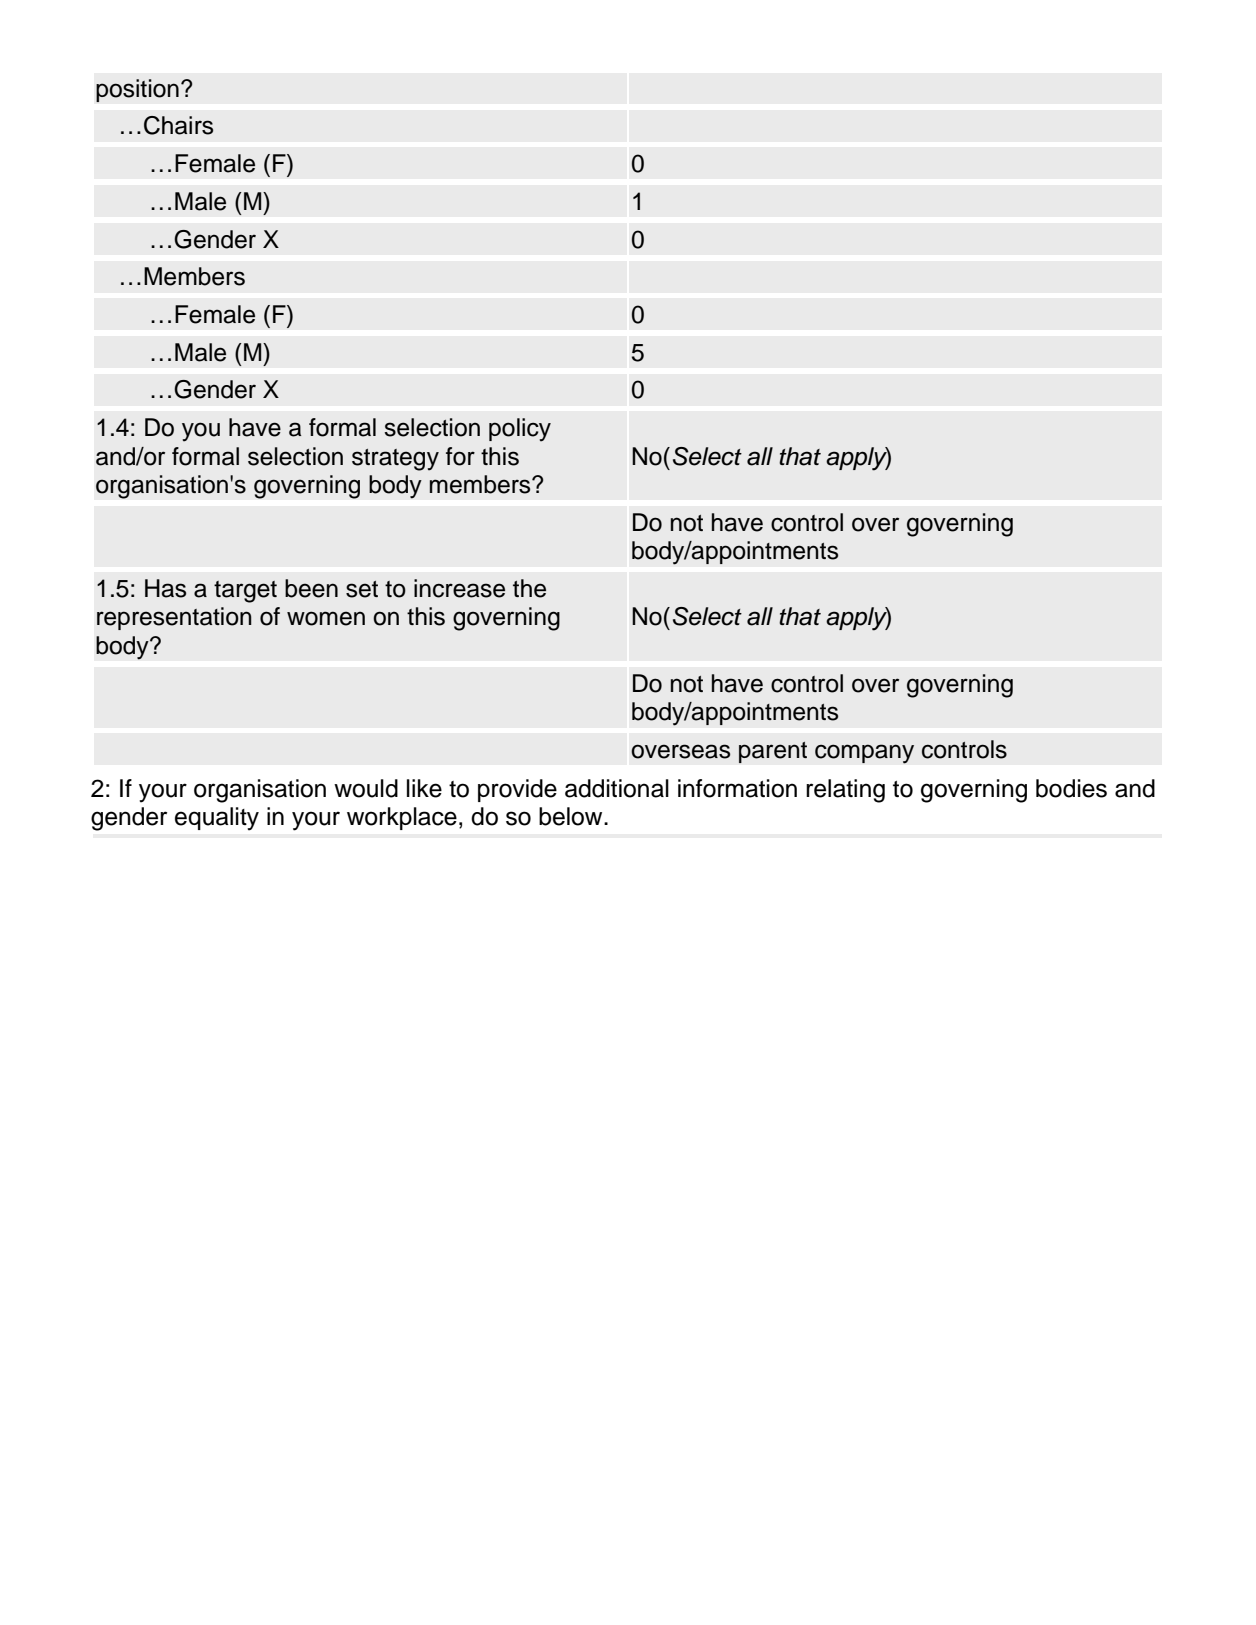 This document has width=1256, height=1625. I want to click on policy, so click(520, 430).
